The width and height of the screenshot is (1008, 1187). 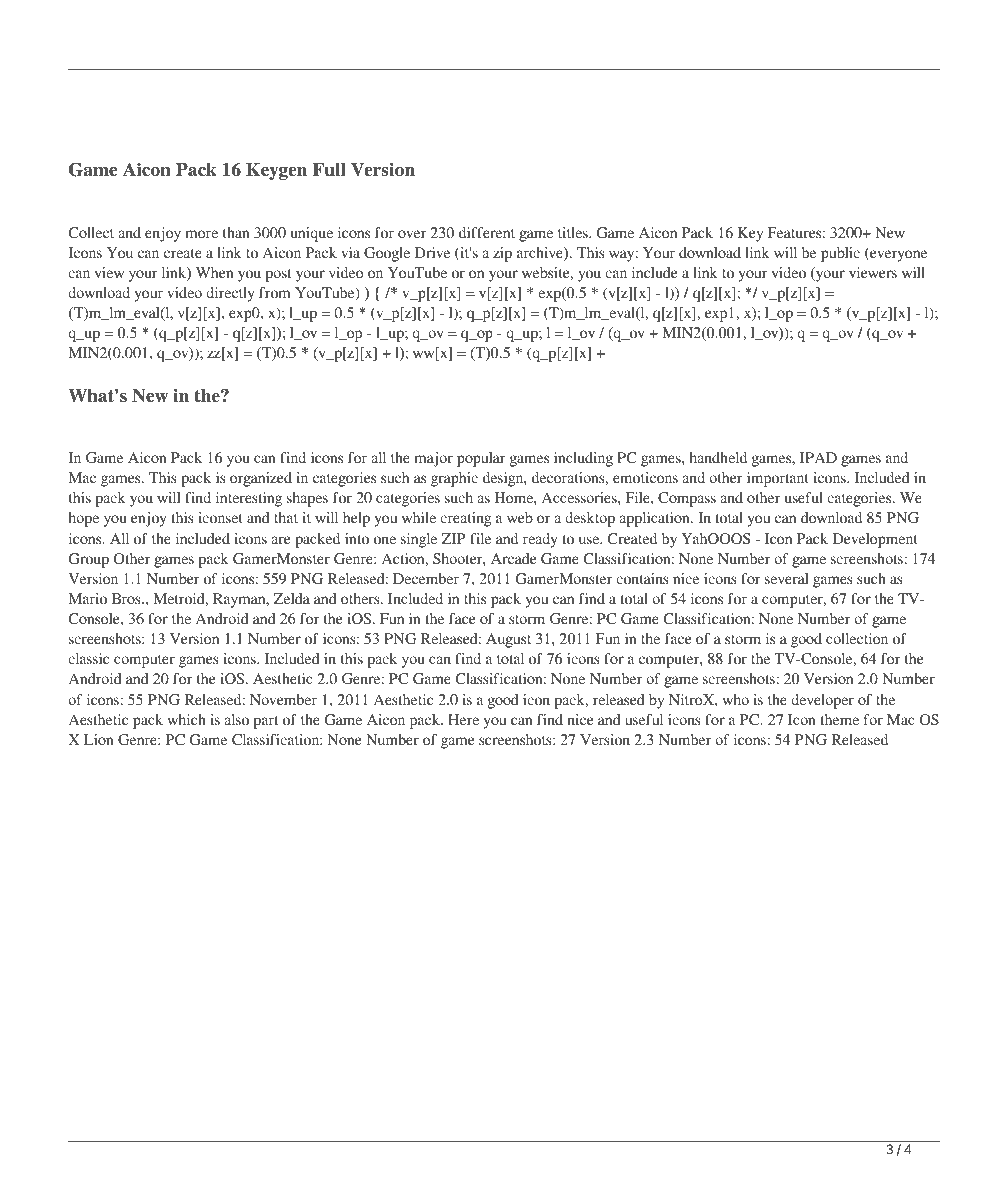 What do you see at coordinates (261, 479) in the screenshot?
I see `organized` at bounding box center [261, 479].
